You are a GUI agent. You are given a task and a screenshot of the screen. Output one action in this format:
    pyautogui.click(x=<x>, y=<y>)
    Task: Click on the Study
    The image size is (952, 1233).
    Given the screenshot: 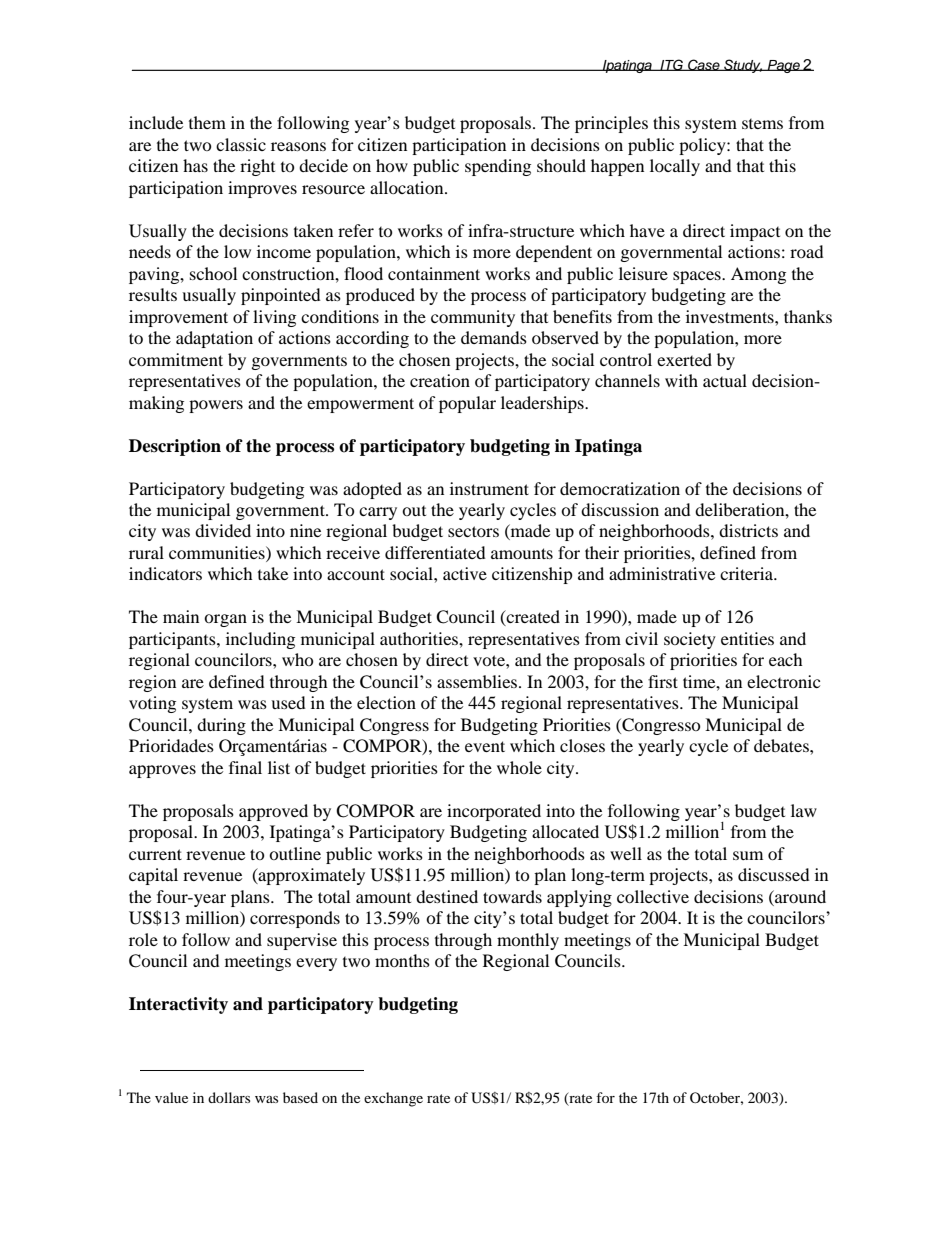 What is the action you would take?
    pyautogui.click(x=742, y=66)
